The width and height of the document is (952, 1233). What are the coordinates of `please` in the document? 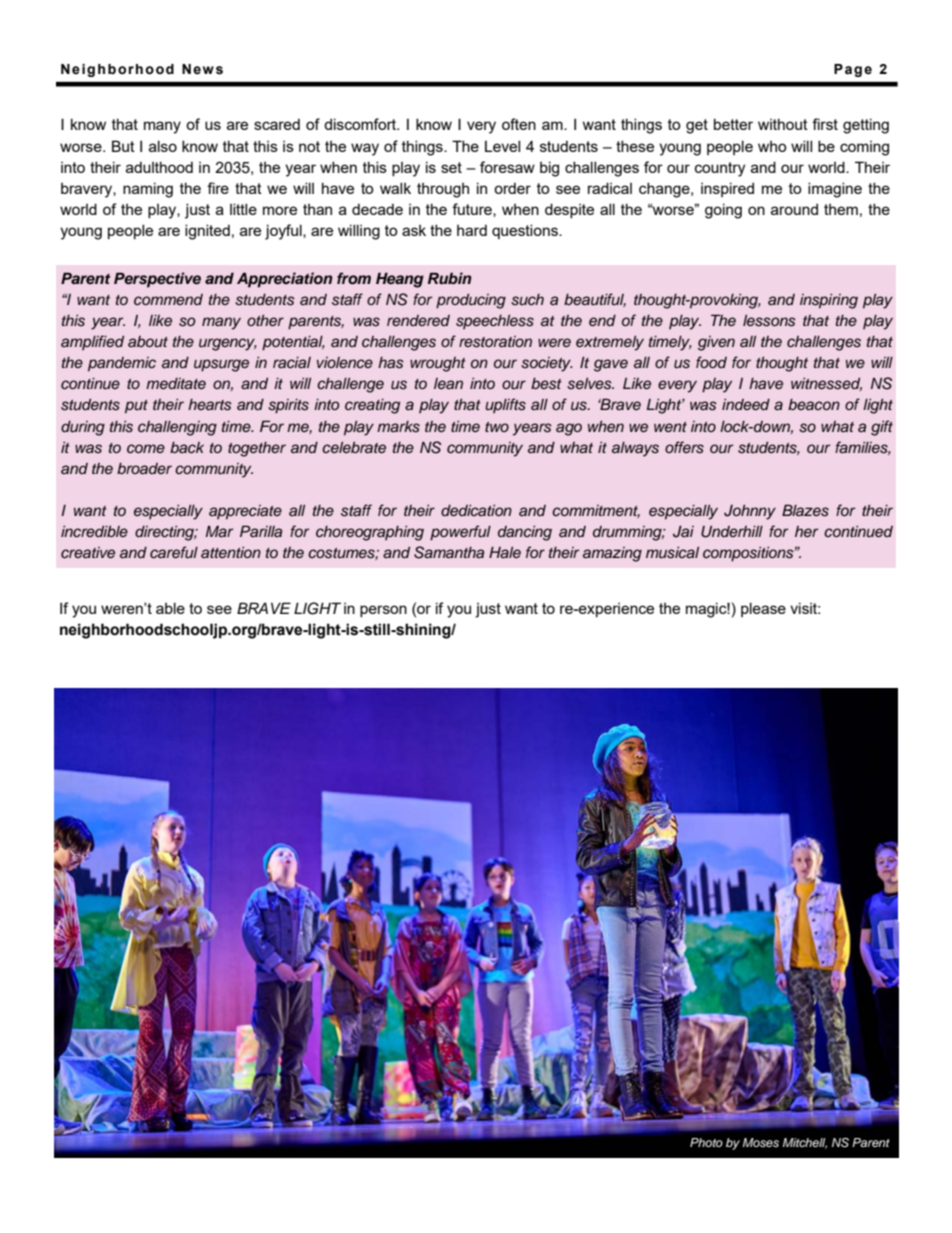 It's located at (763, 609).
